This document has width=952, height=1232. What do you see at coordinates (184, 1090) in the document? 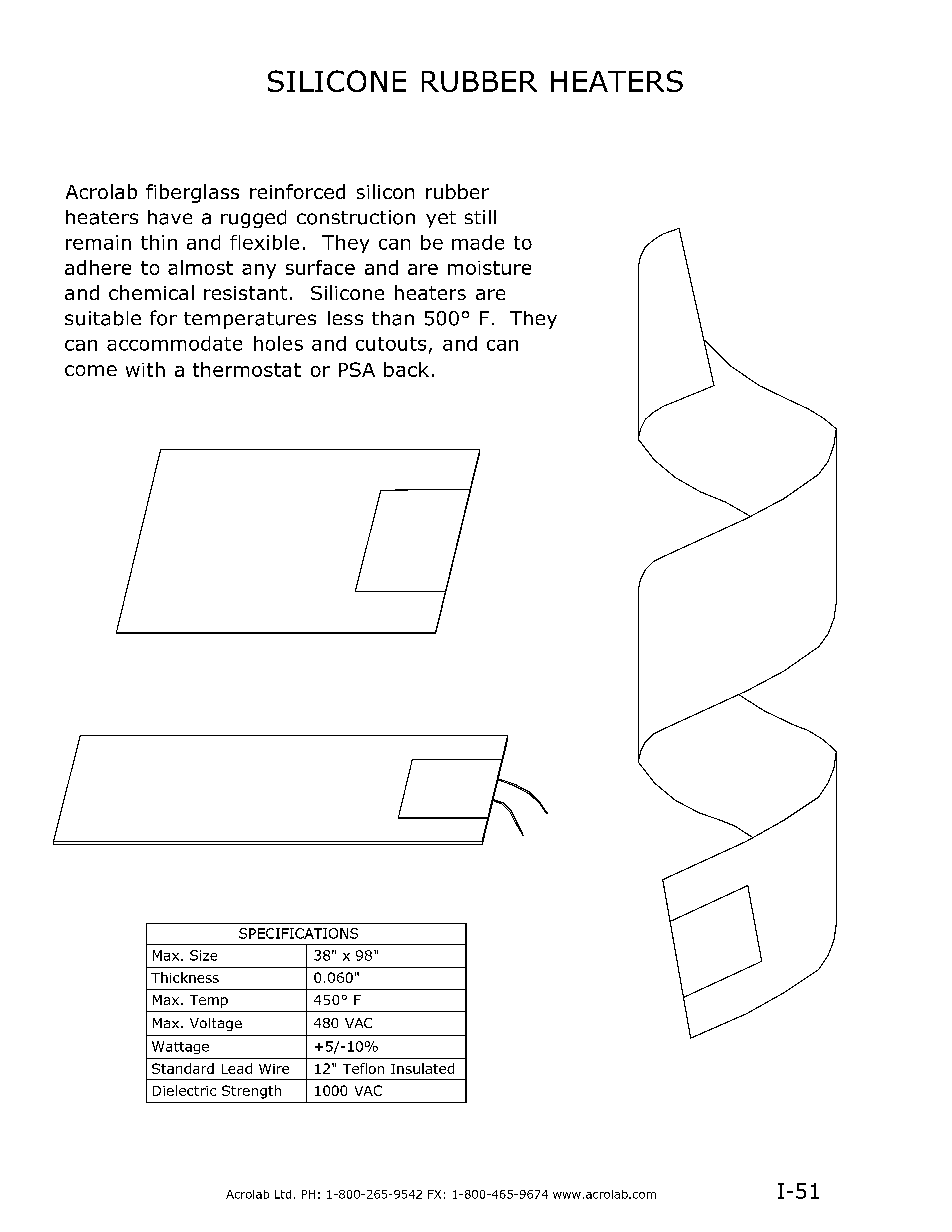
I see `Dielectric` at bounding box center [184, 1090].
